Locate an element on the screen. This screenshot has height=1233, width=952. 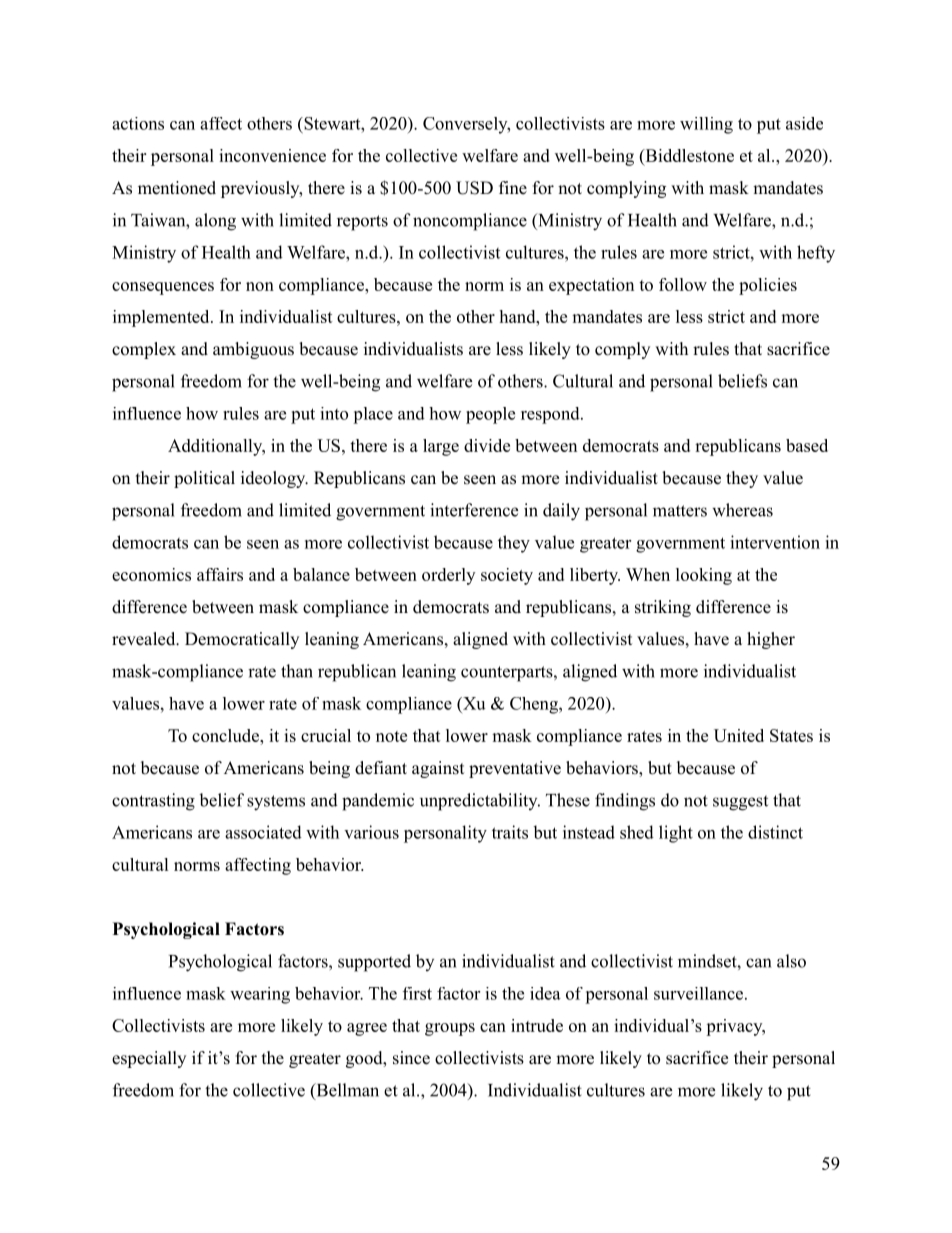
inconvenience is located at coordinates (272, 155).
